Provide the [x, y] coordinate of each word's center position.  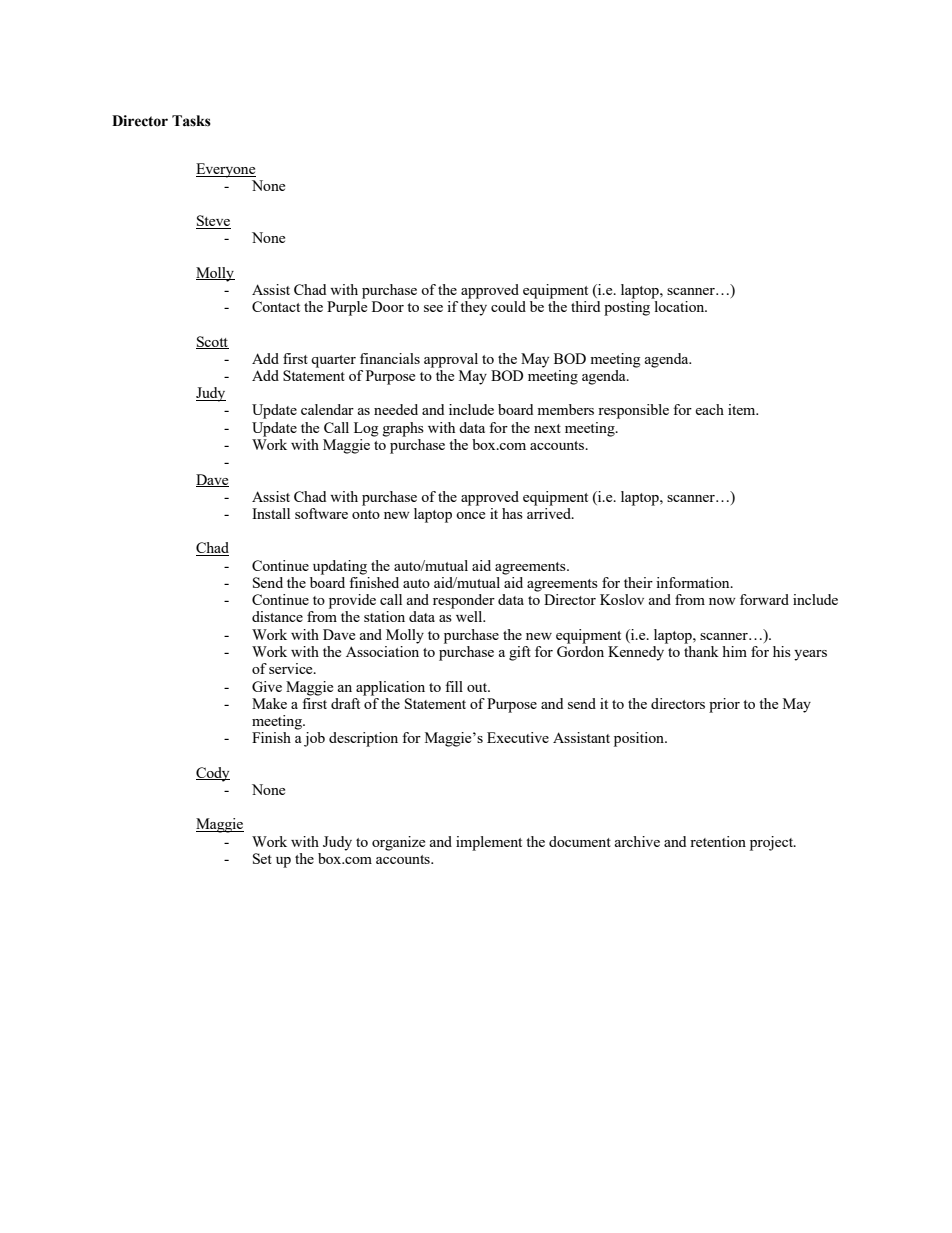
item [743, 409]
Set [262, 858]
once [470, 515]
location [681, 306]
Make [269, 703]
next [547, 428]
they [473, 308]
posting [627, 308]
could [508, 306]
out [478, 687]
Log [366, 429]
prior [724, 705]
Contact [276, 306]
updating [340, 567]
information [694, 582]
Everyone [226, 170]
